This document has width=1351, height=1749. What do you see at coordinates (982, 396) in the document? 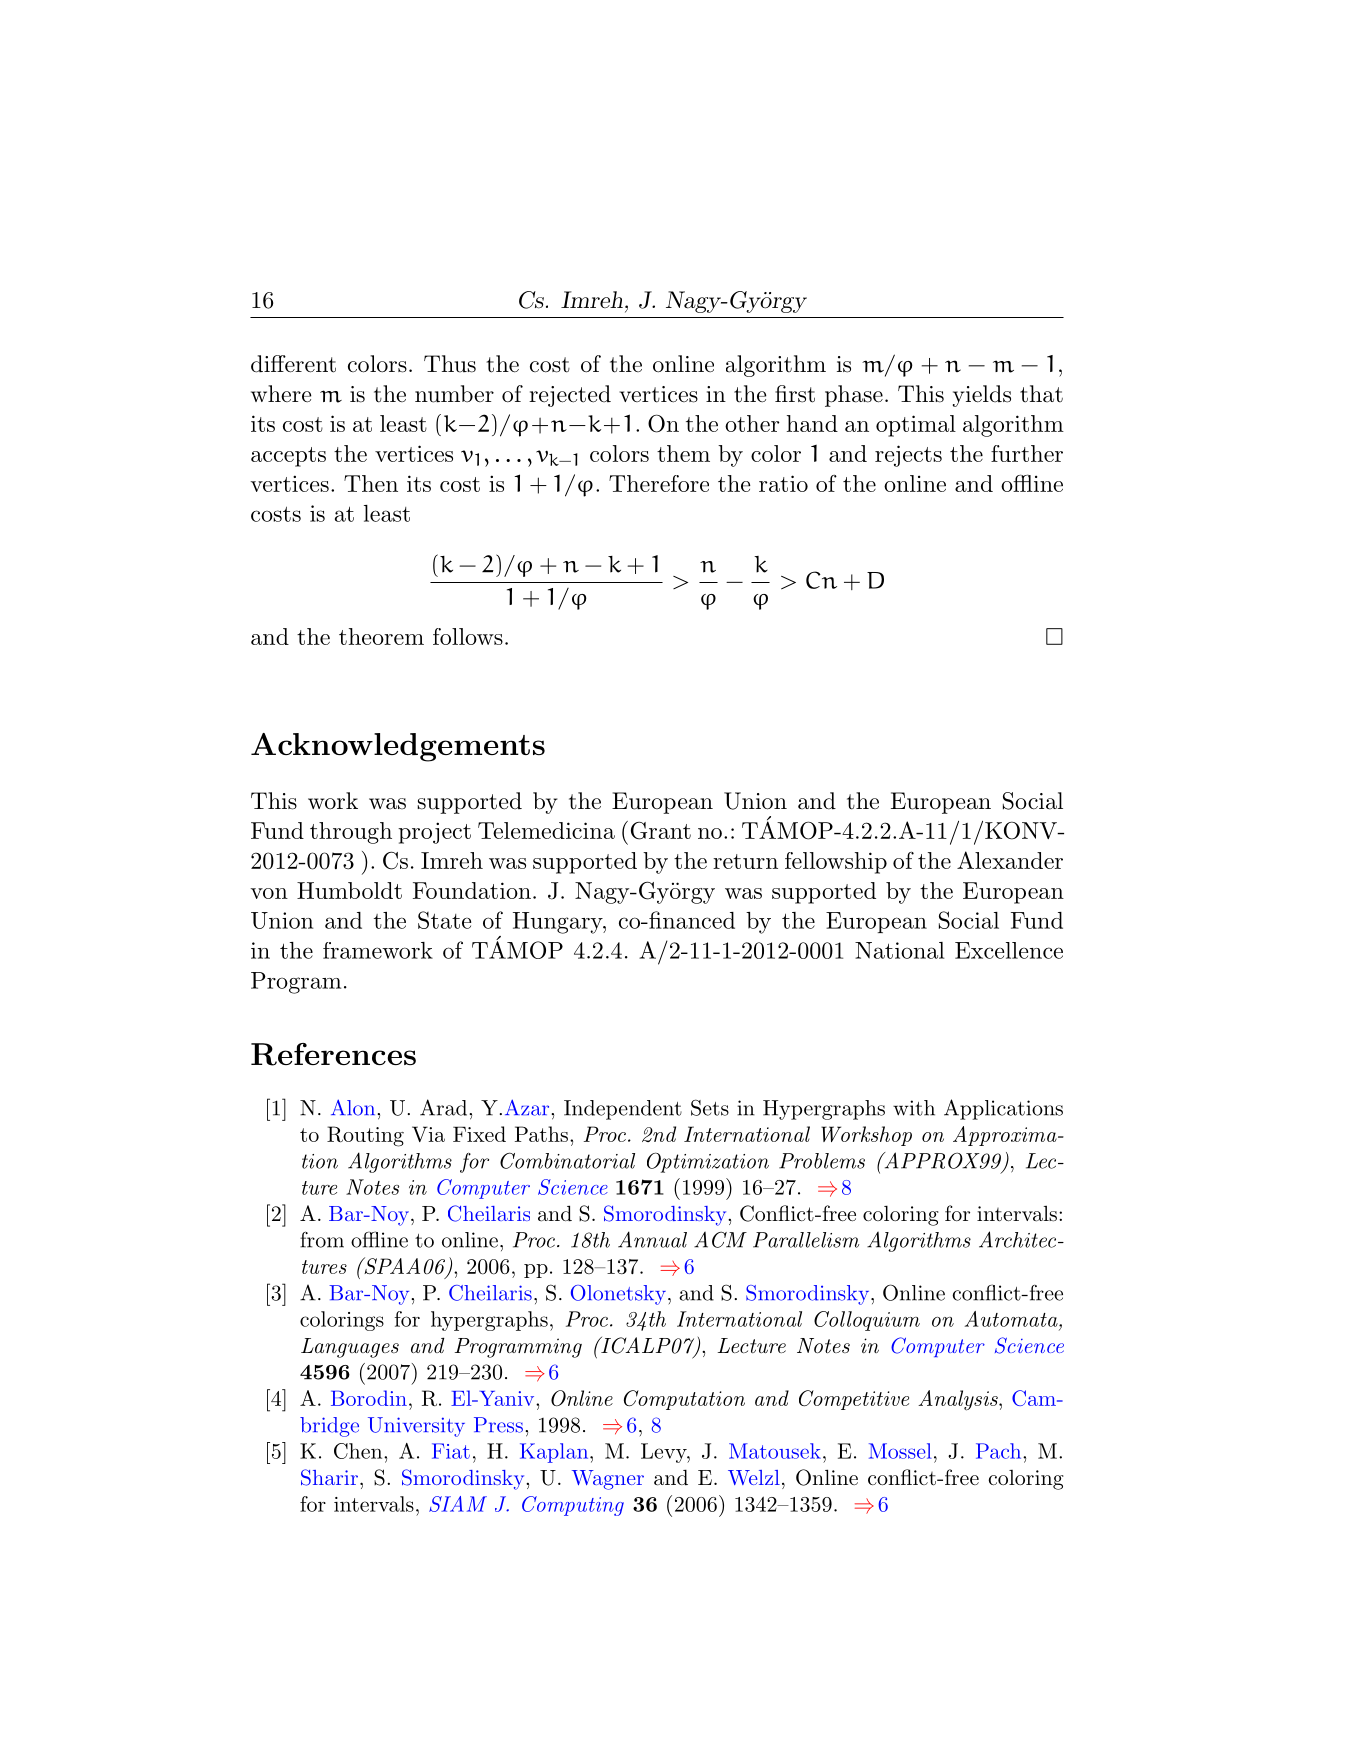
I see `yields` at bounding box center [982, 396].
